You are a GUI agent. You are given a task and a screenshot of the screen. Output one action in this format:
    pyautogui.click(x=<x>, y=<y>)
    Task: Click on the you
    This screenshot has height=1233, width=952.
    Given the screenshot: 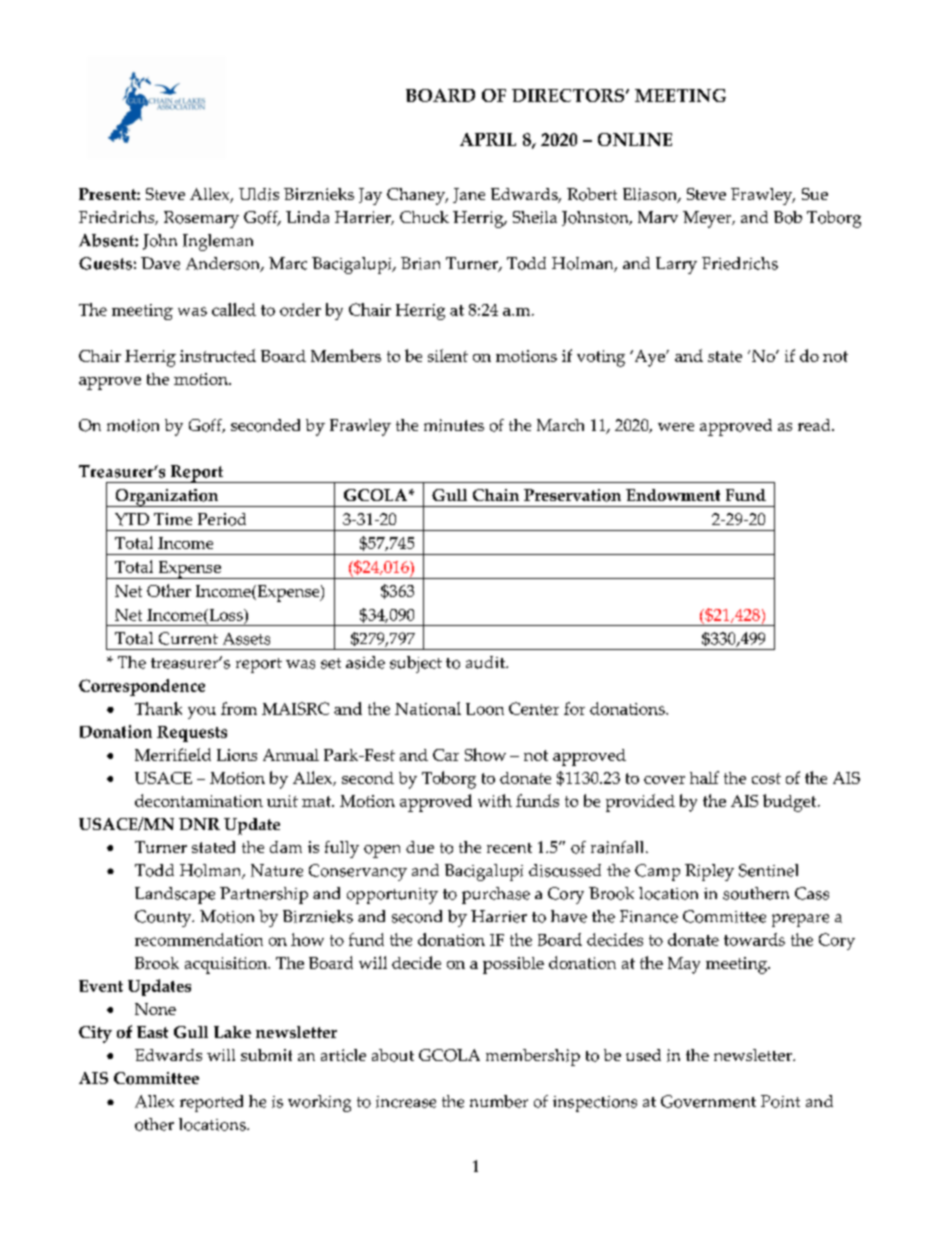 What is the action you would take?
    pyautogui.click(x=202, y=712)
